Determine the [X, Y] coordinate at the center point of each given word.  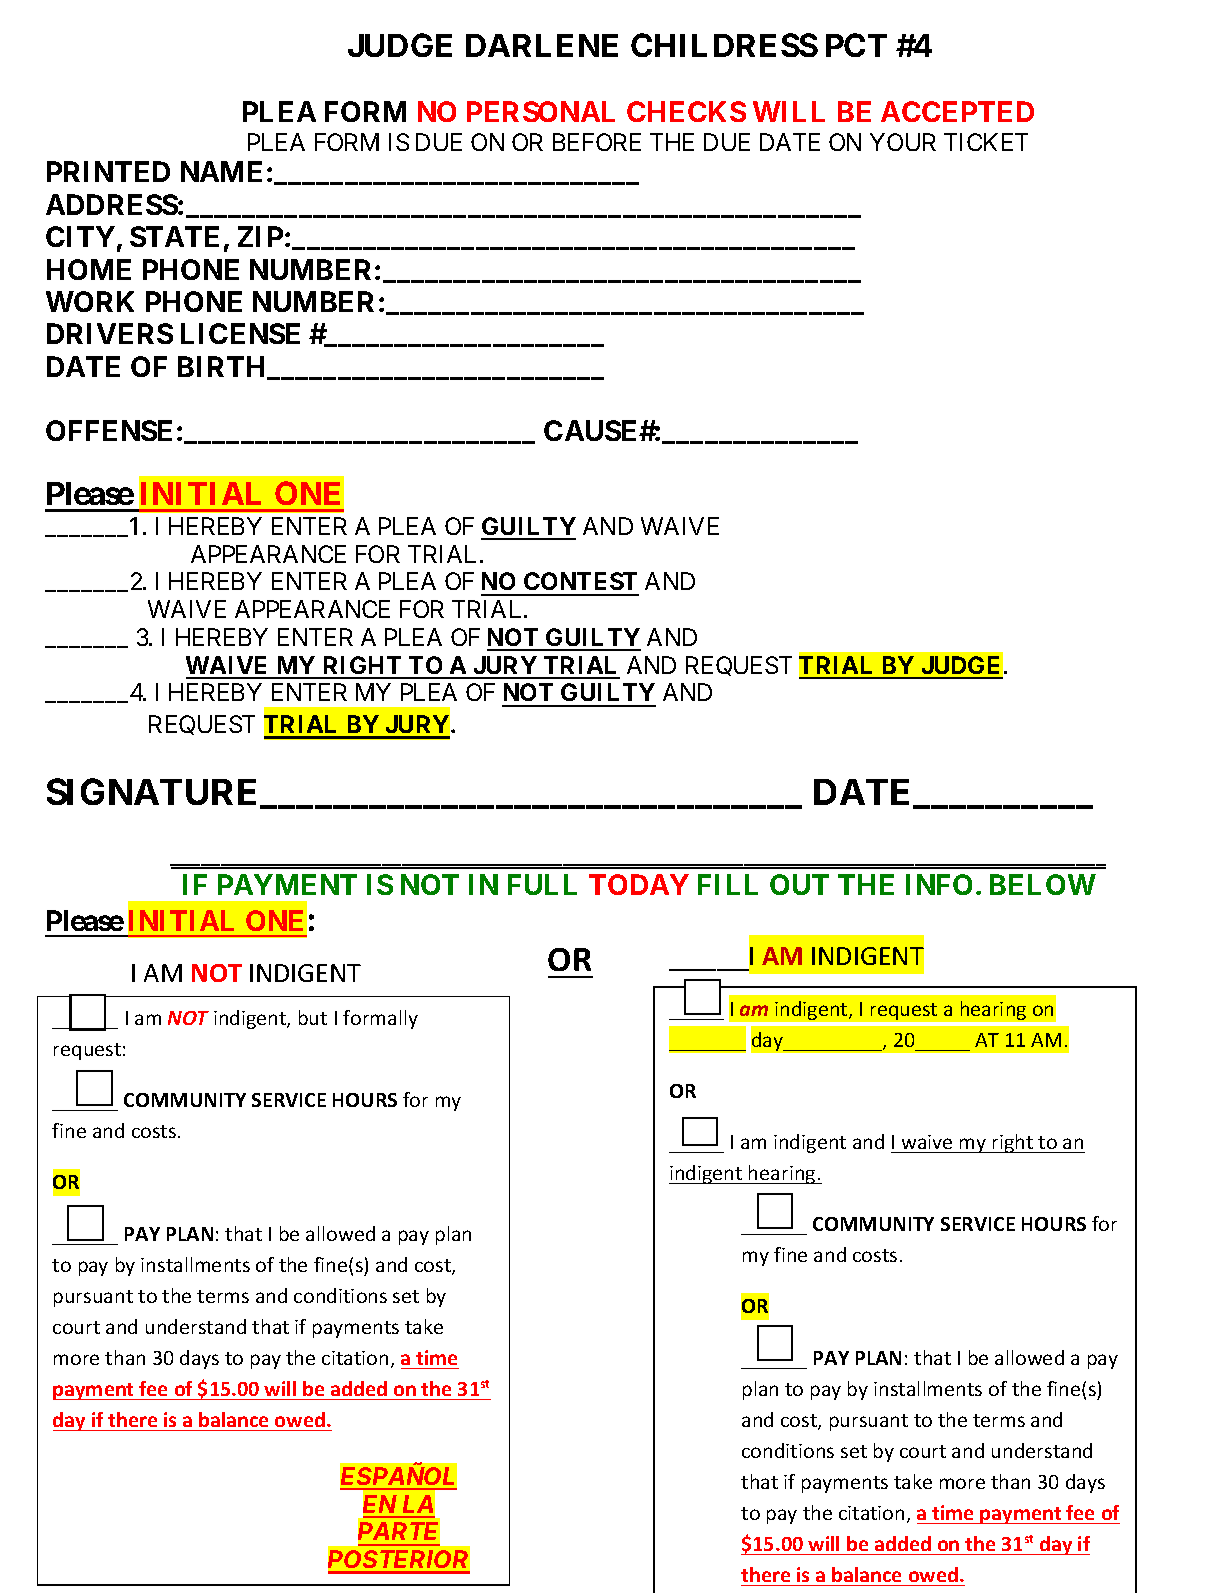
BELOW [1043, 884]
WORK [90, 301]
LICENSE [240, 333]
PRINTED [108, 171]
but [313, 1017]
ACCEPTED [957, 111]
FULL [542, 884]
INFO [939, 884]
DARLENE [542, 45]
